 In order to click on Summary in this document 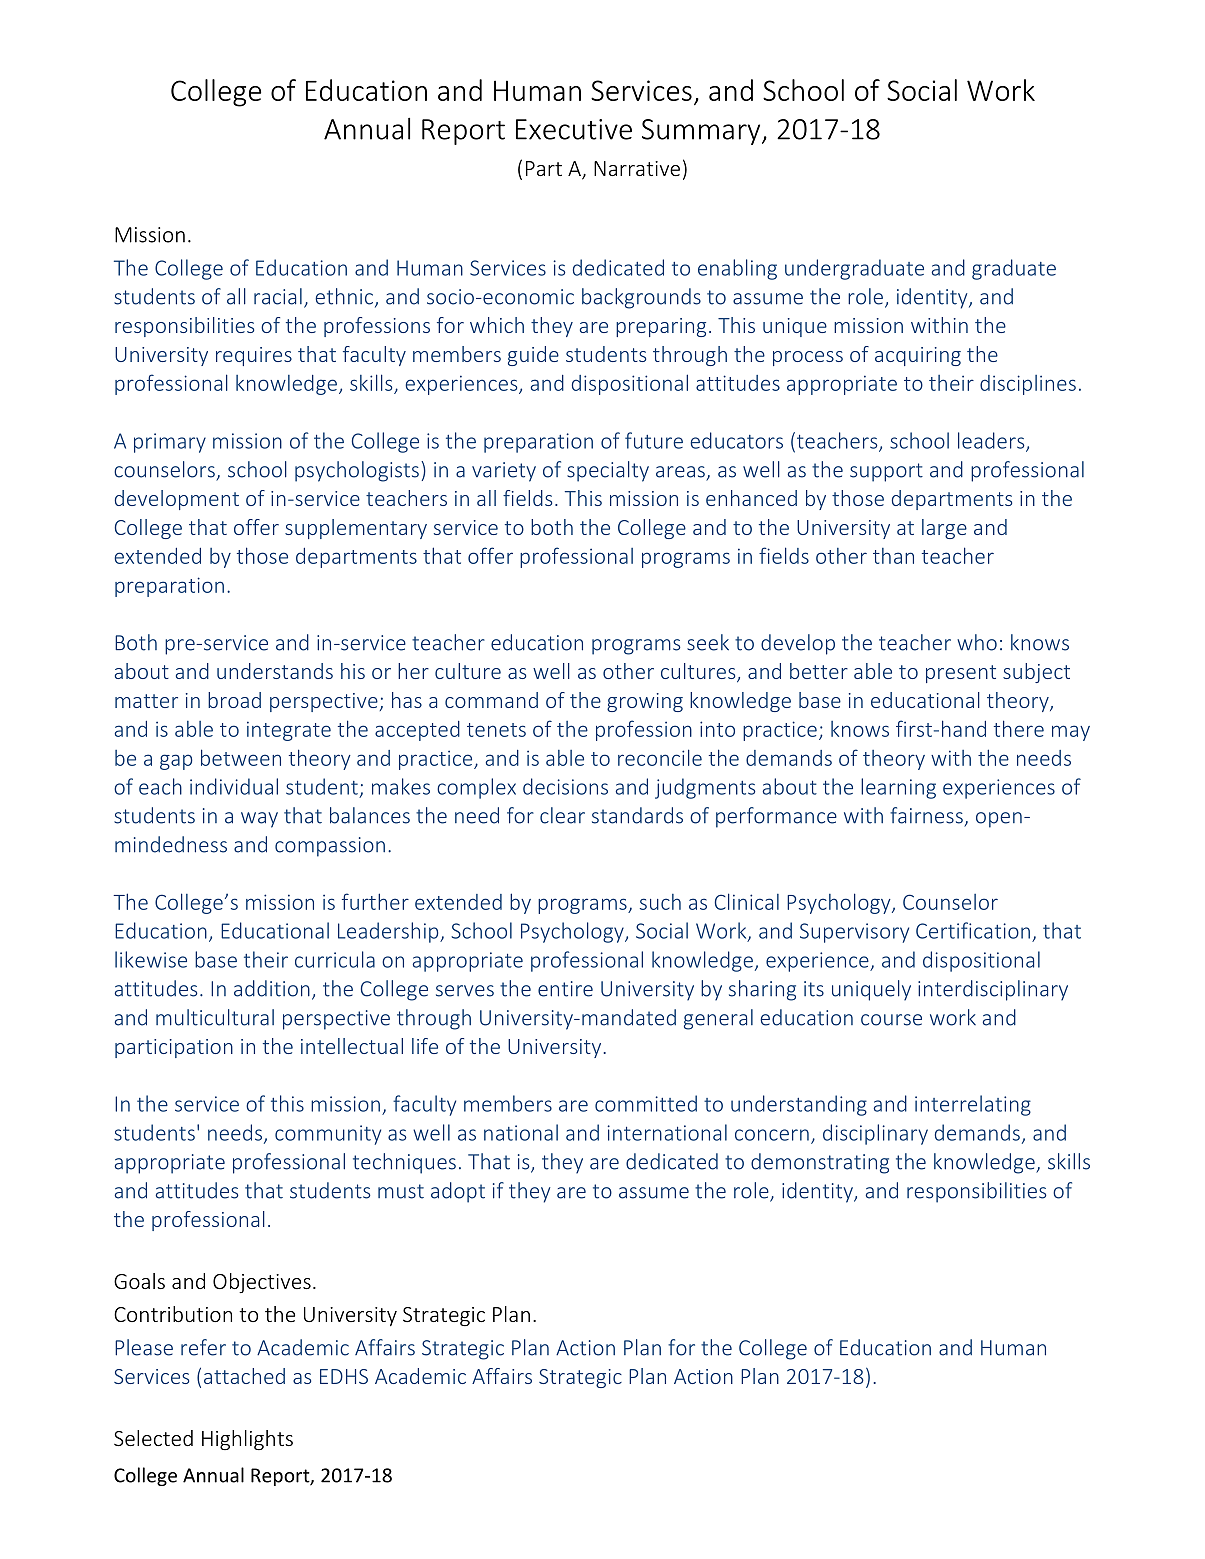, I will do `click(702, 132)`.
